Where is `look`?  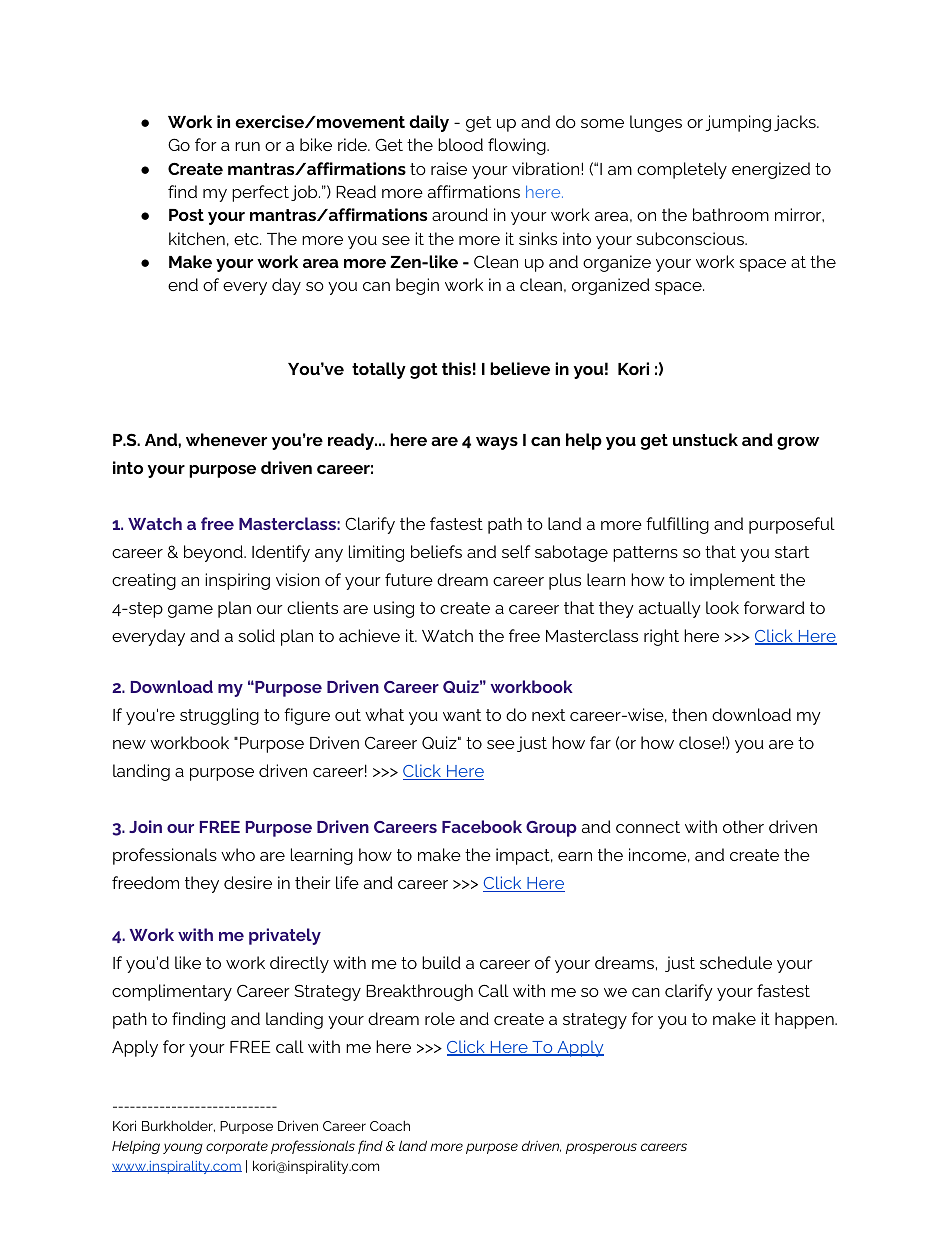
look is located at coordinates (722, 607).
